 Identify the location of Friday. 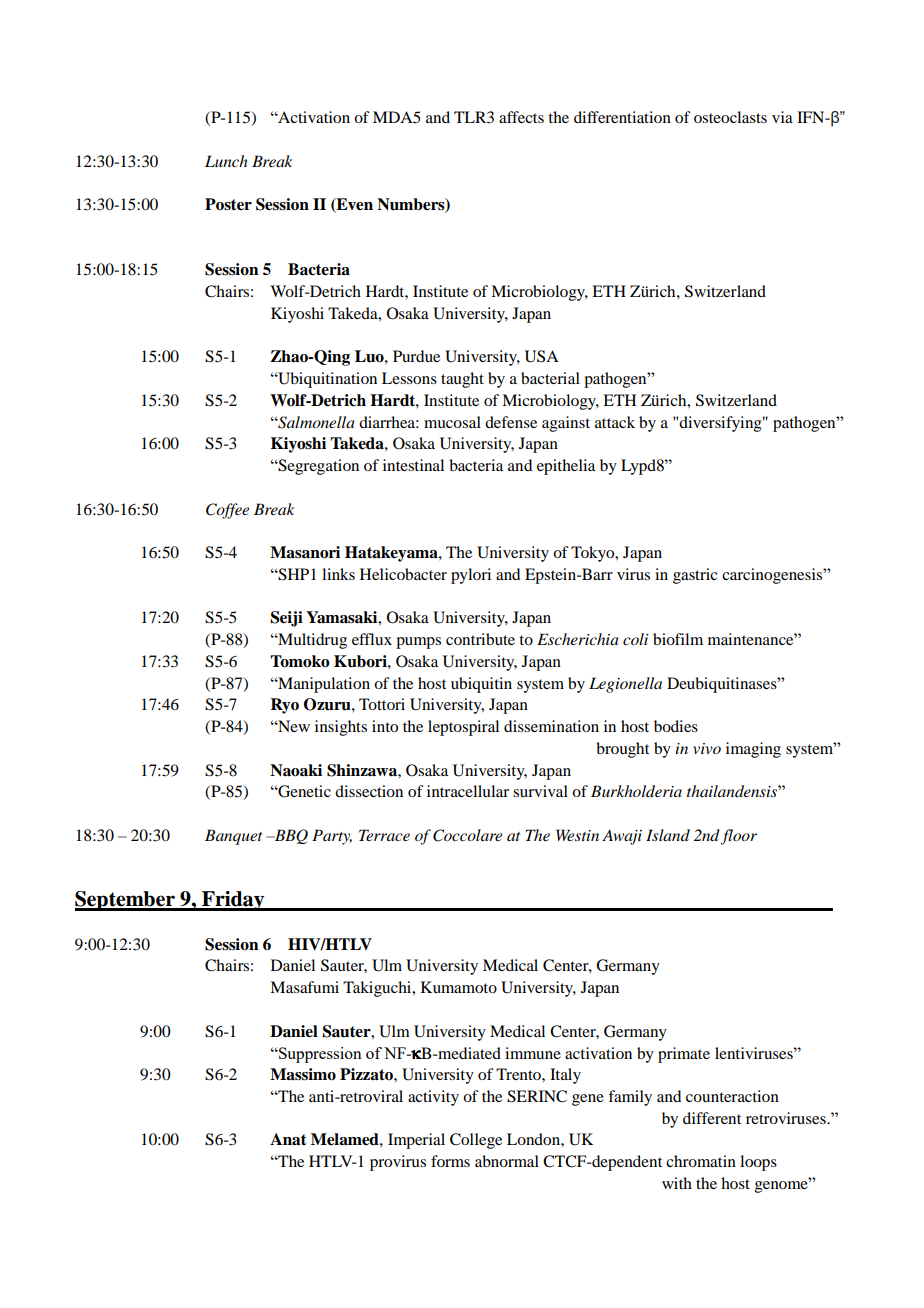
(233, 901).
